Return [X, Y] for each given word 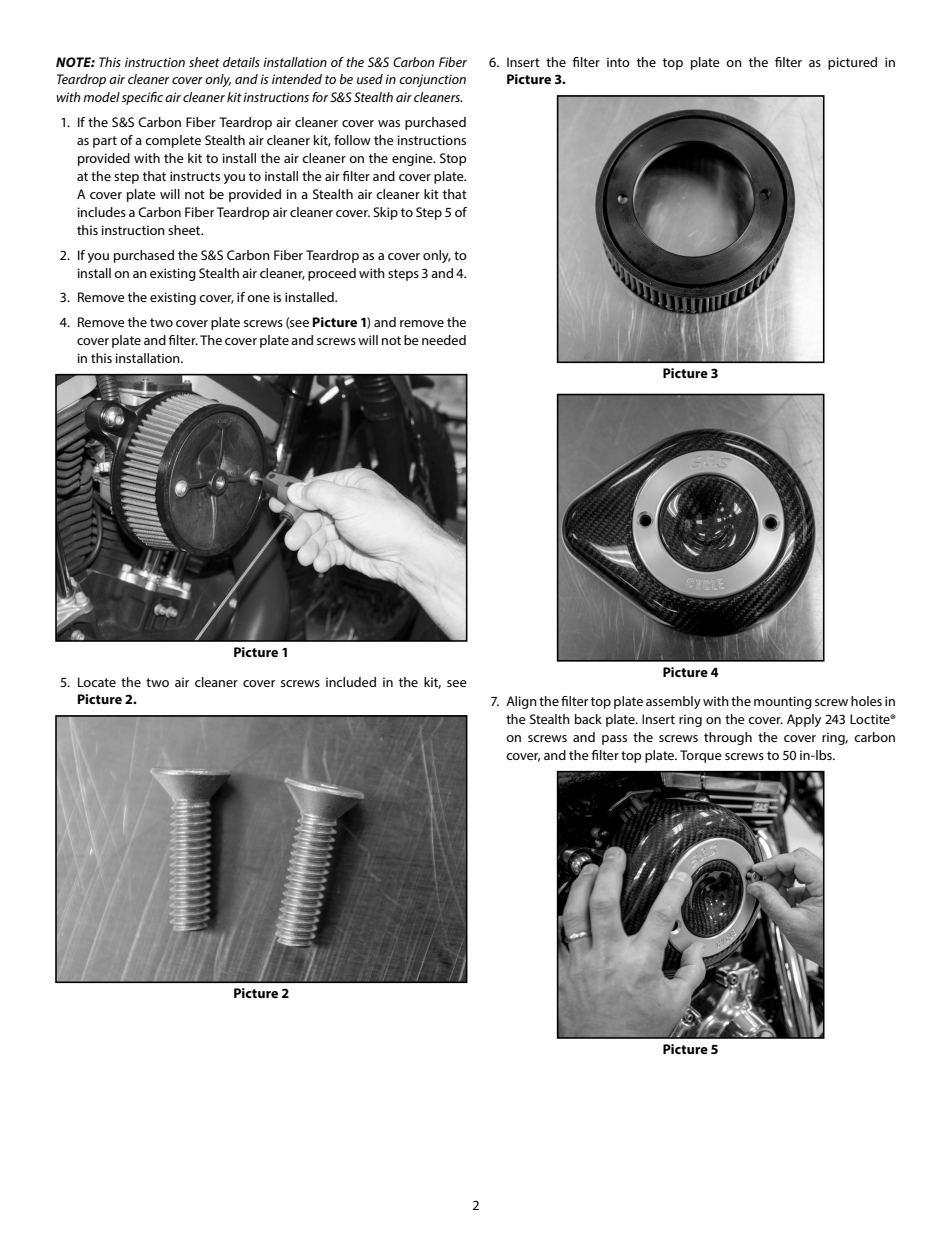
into [618, 62]
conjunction [432, 80]
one [258, 298]
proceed [332, 274]
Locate [97, 682]
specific [142, 98]
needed [444, 340]
